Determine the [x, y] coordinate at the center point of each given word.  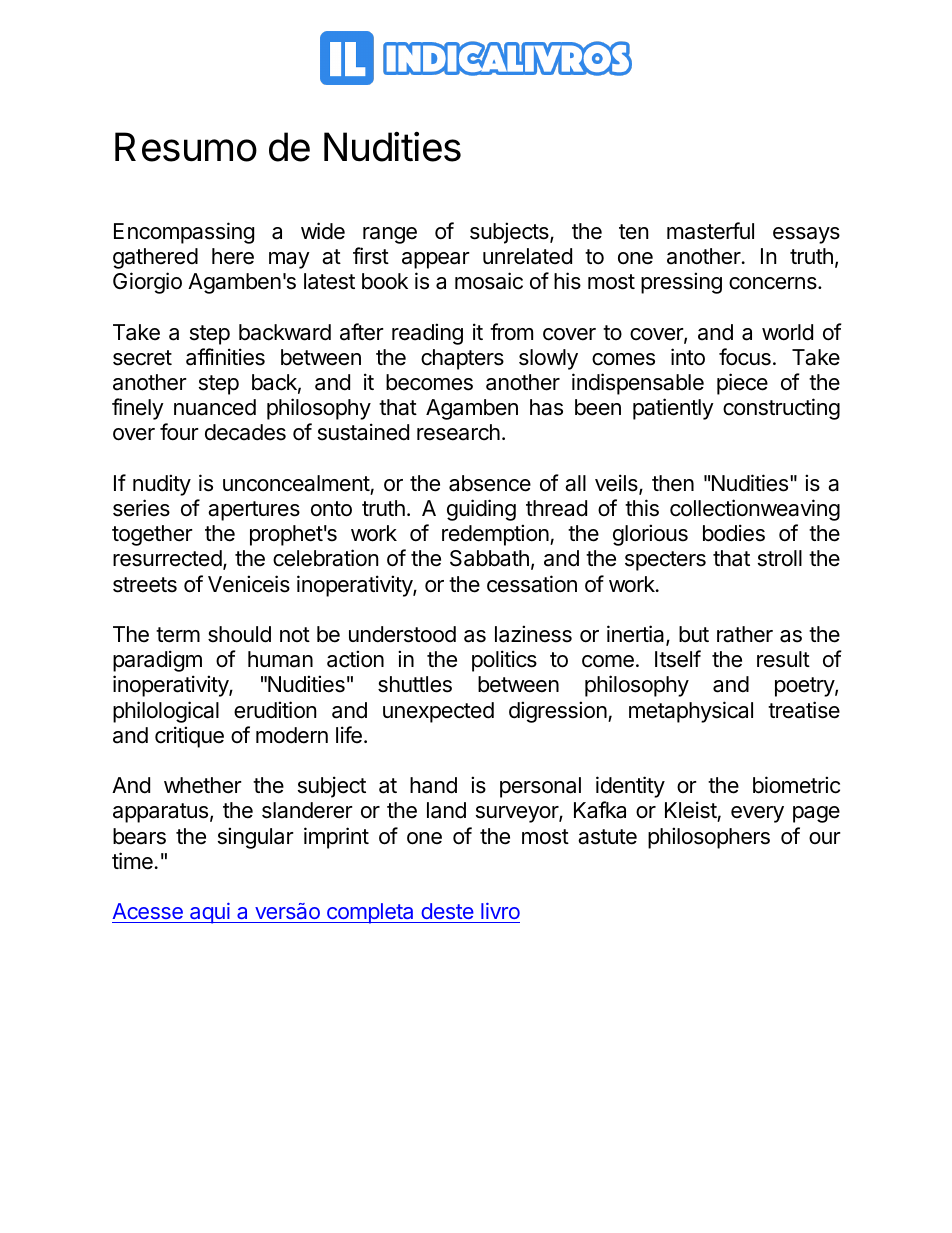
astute [607, 837]
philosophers [709, 838]
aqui [210, 913]
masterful [710, 231]
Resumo [186, 147]
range [390, 235]
